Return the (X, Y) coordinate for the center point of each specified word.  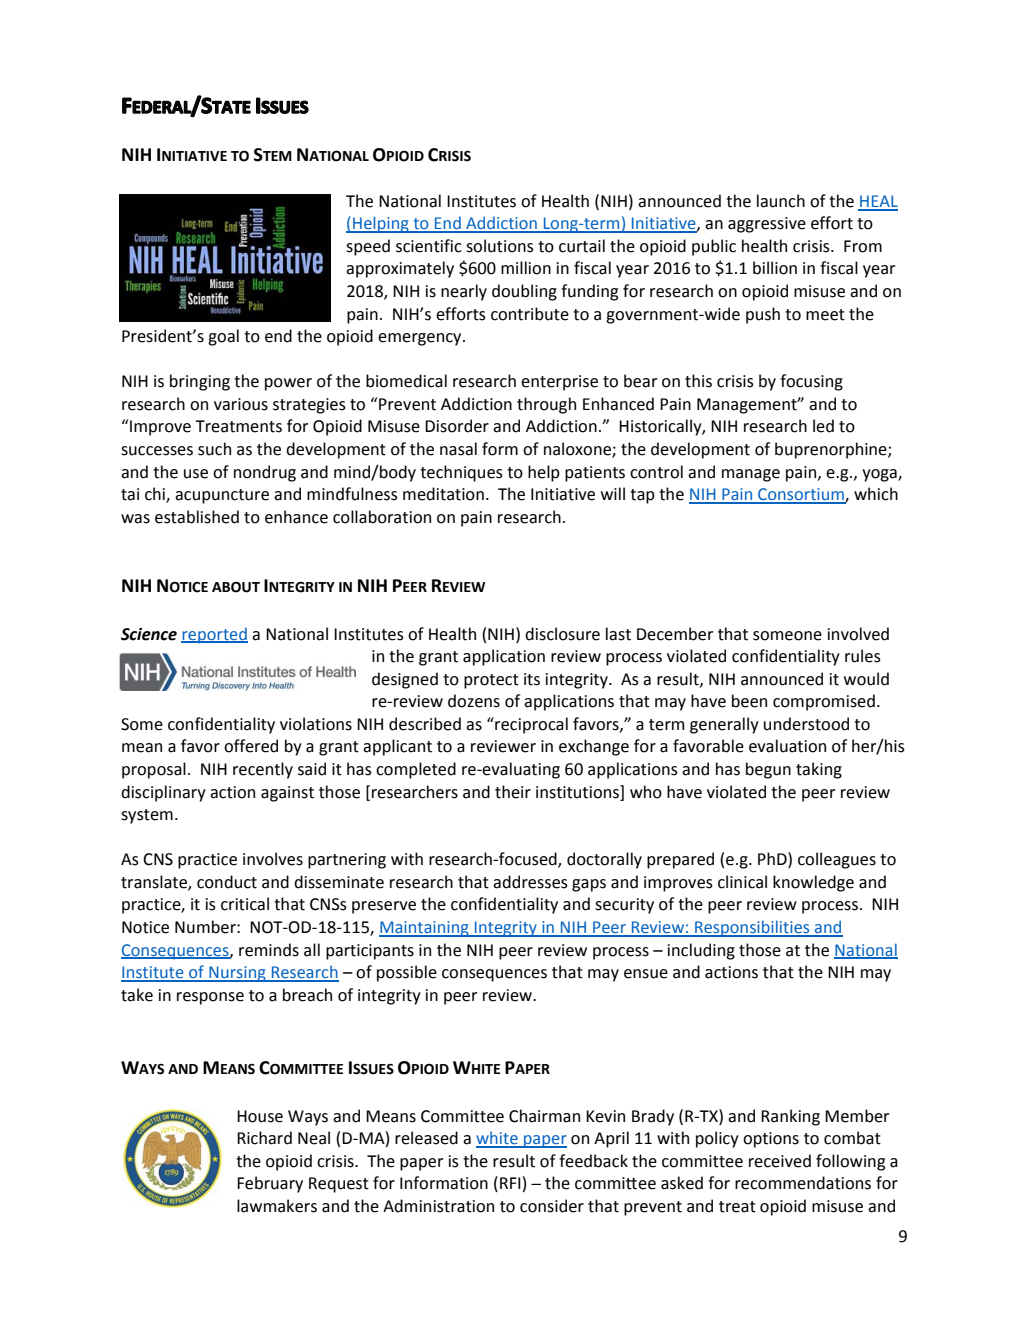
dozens (474, 701)
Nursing (237, 974)
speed (368, 247)
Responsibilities (752, 928)
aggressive (767, 225)
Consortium (801, 495)
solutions (500, 246)
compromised (824, 702)
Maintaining (425, 929)
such (214, 449)
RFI (511, 1184)
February (270, 1184)
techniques (461, 473)
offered (251, 746)
